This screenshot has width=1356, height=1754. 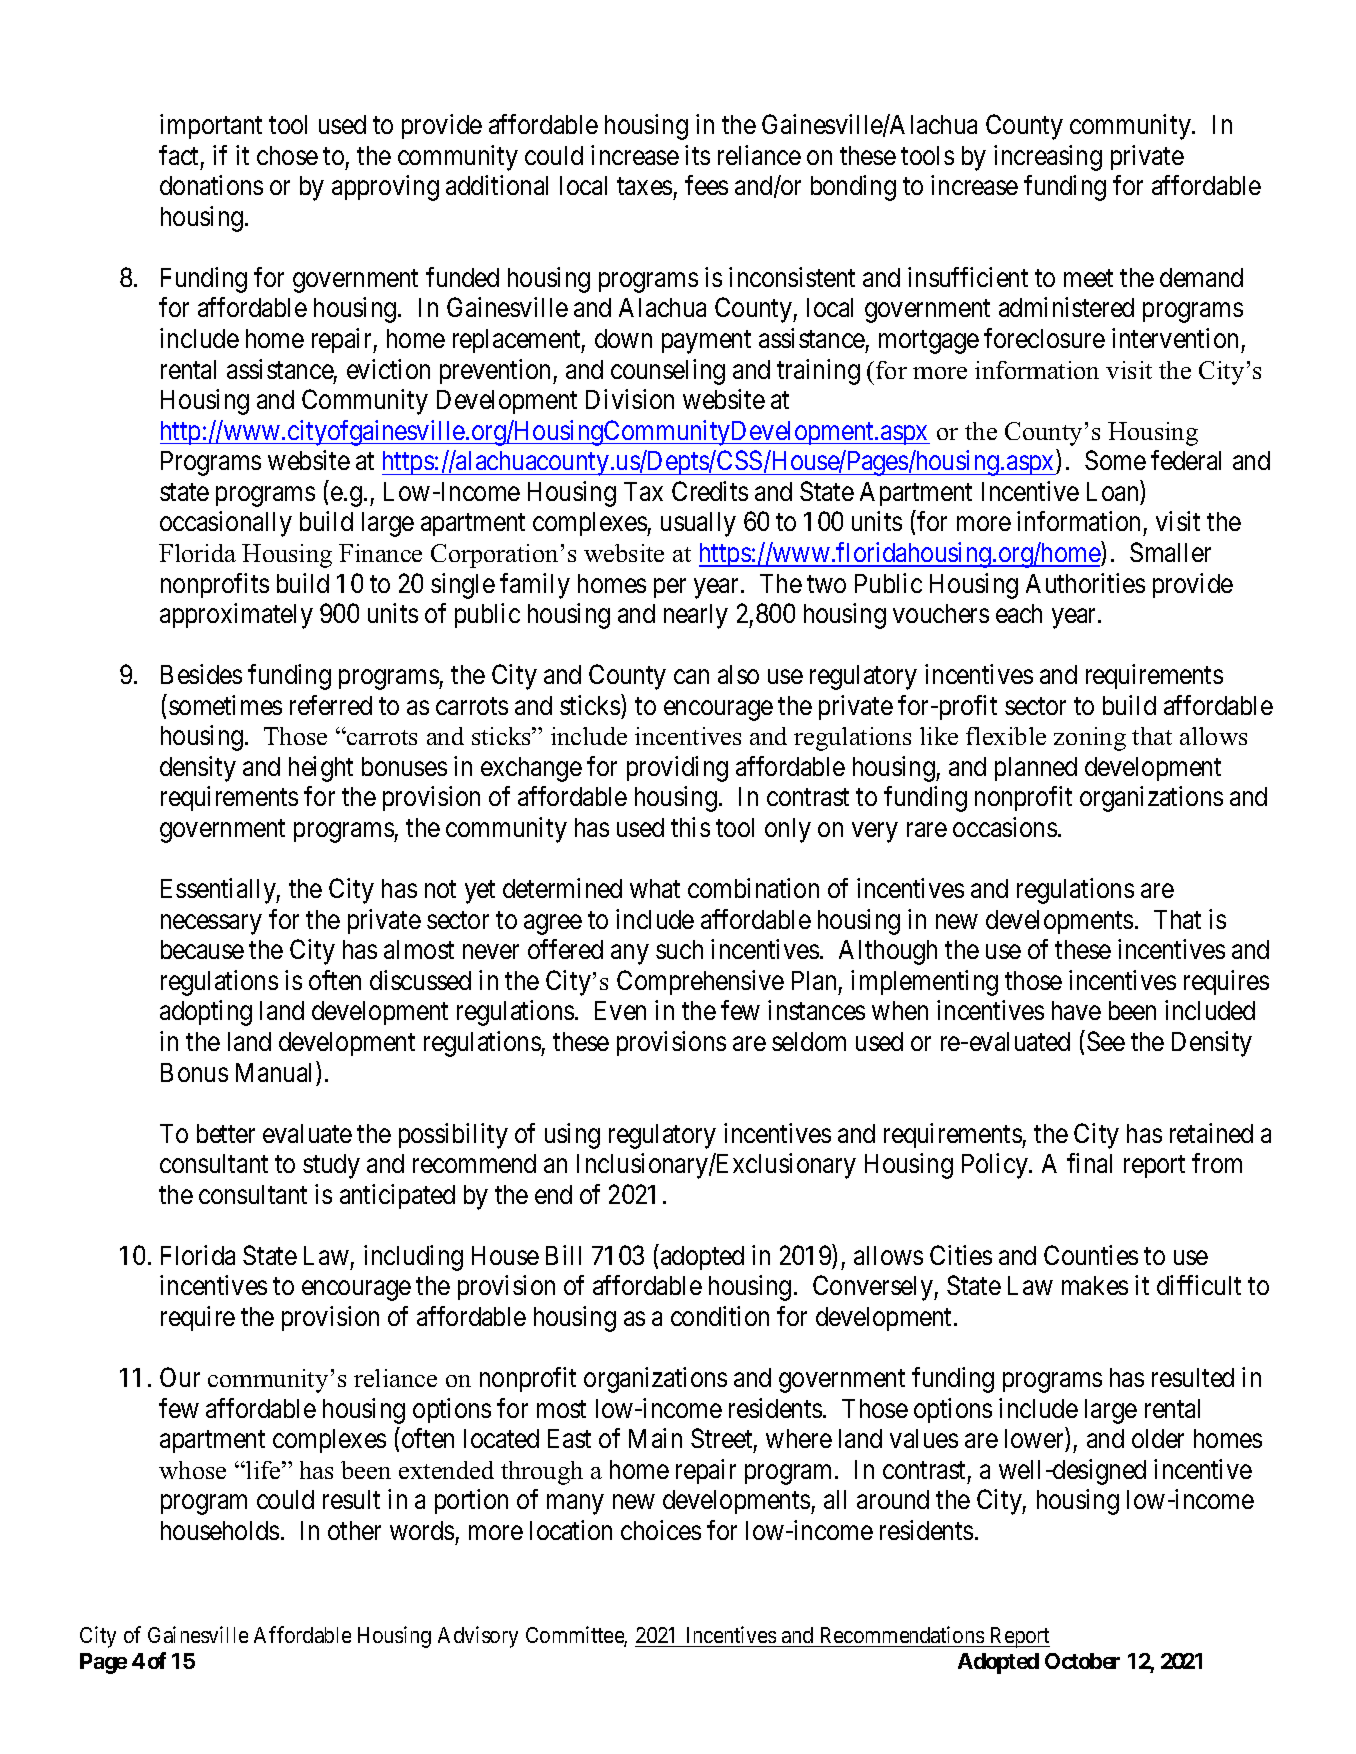 I want to click on condition, so click(x=720, y=1316).
